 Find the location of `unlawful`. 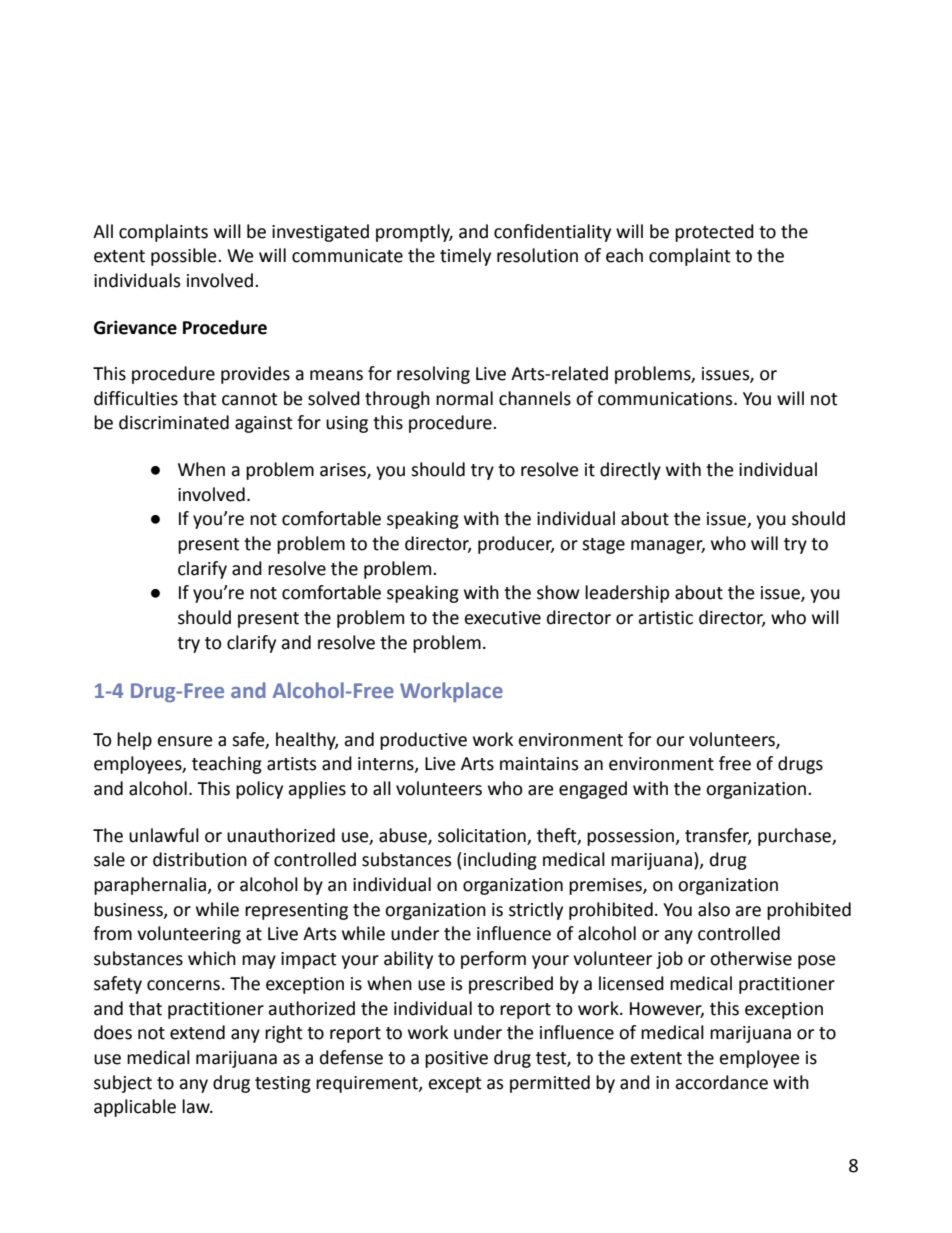

unlawful is located at coordinates (164, 835).
